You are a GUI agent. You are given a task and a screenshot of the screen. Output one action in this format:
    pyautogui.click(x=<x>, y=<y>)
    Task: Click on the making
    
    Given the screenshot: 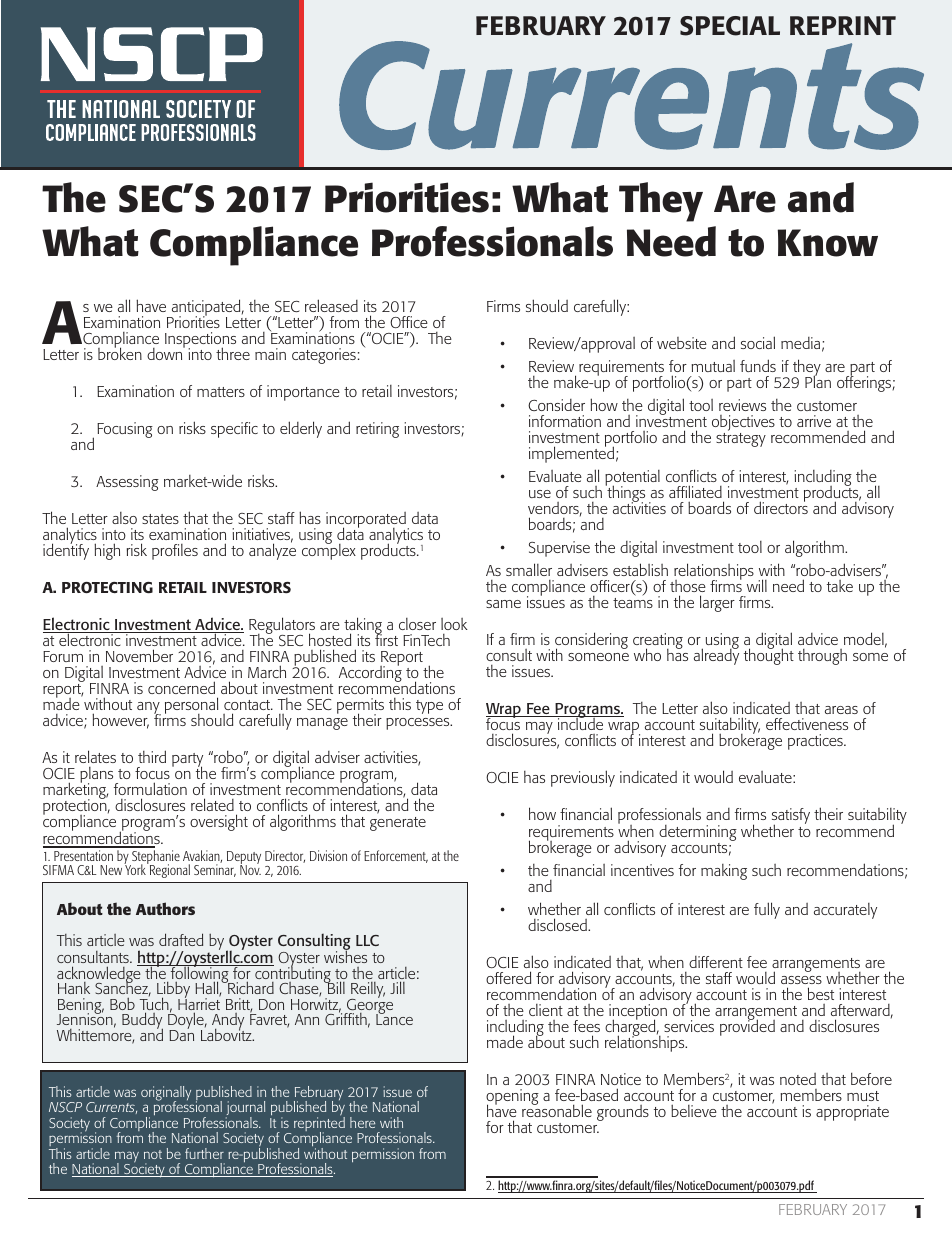 What is the action you would take?
    pyautogui.click(x=724, y=872)
